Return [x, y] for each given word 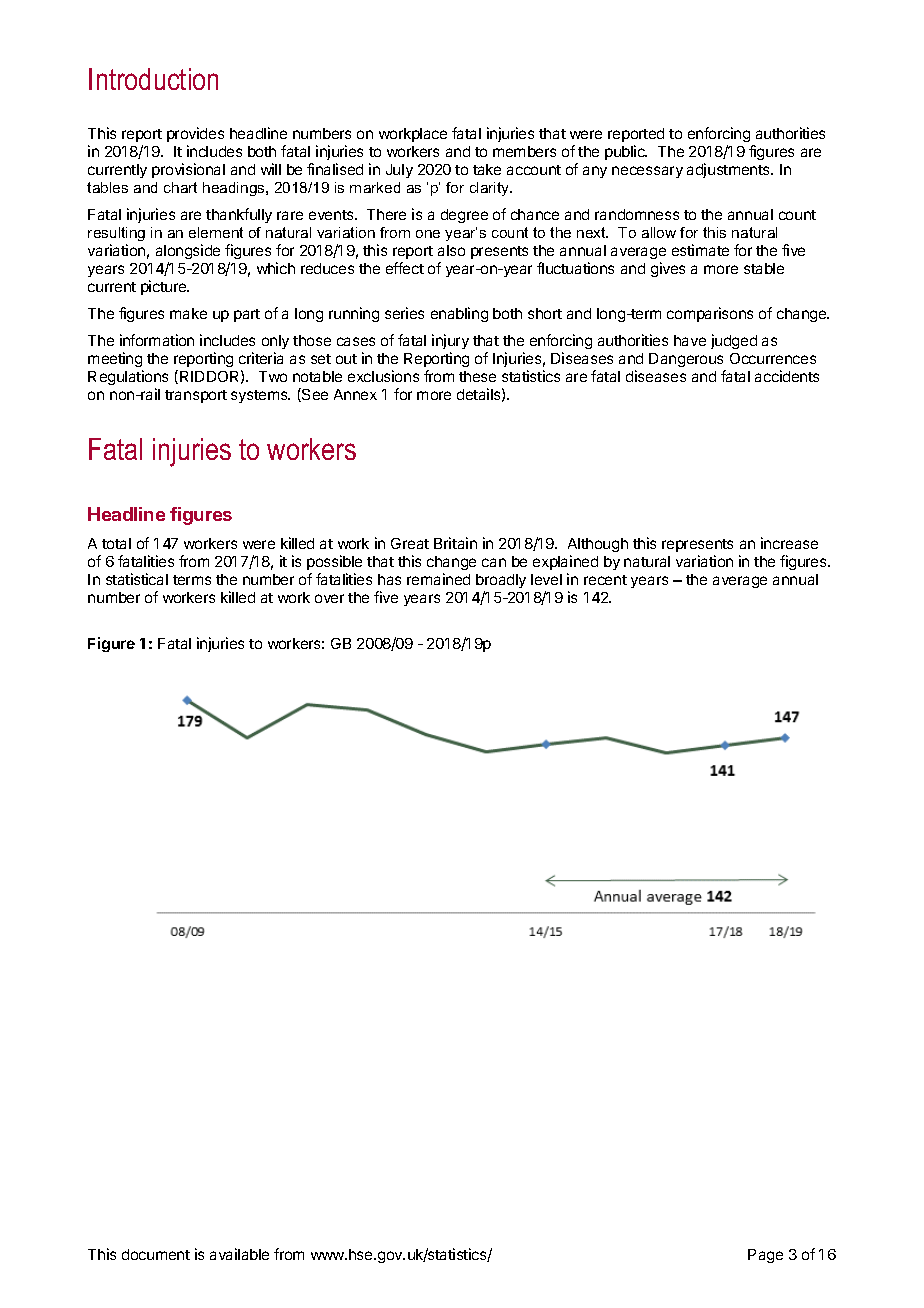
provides [195, 134]
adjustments [729, 170]
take [487, 169]
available [239, 1254]
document [156, 1254]
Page [765, 1256]
